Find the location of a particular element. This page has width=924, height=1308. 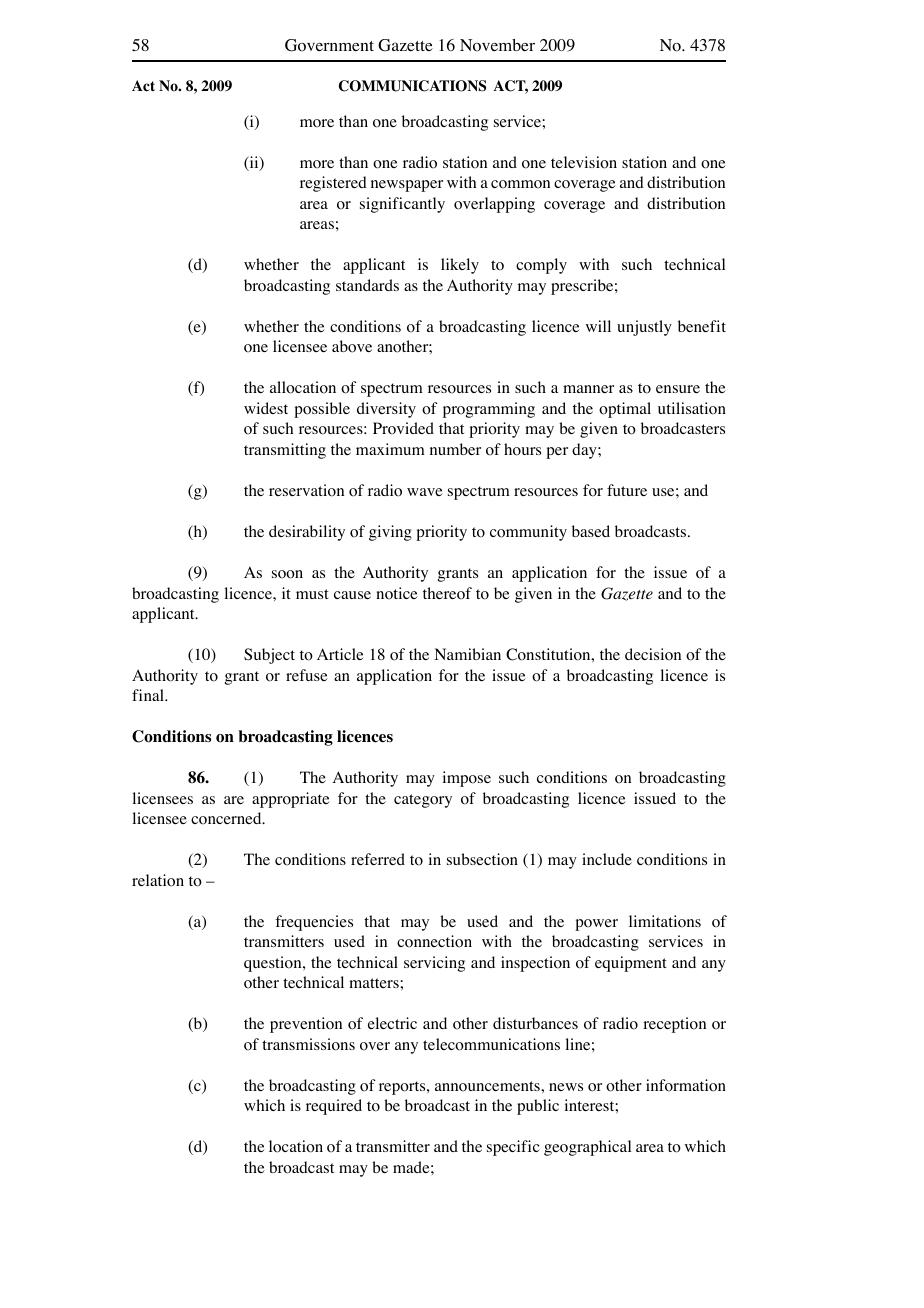

registered is located at coordinates (333, 184).
